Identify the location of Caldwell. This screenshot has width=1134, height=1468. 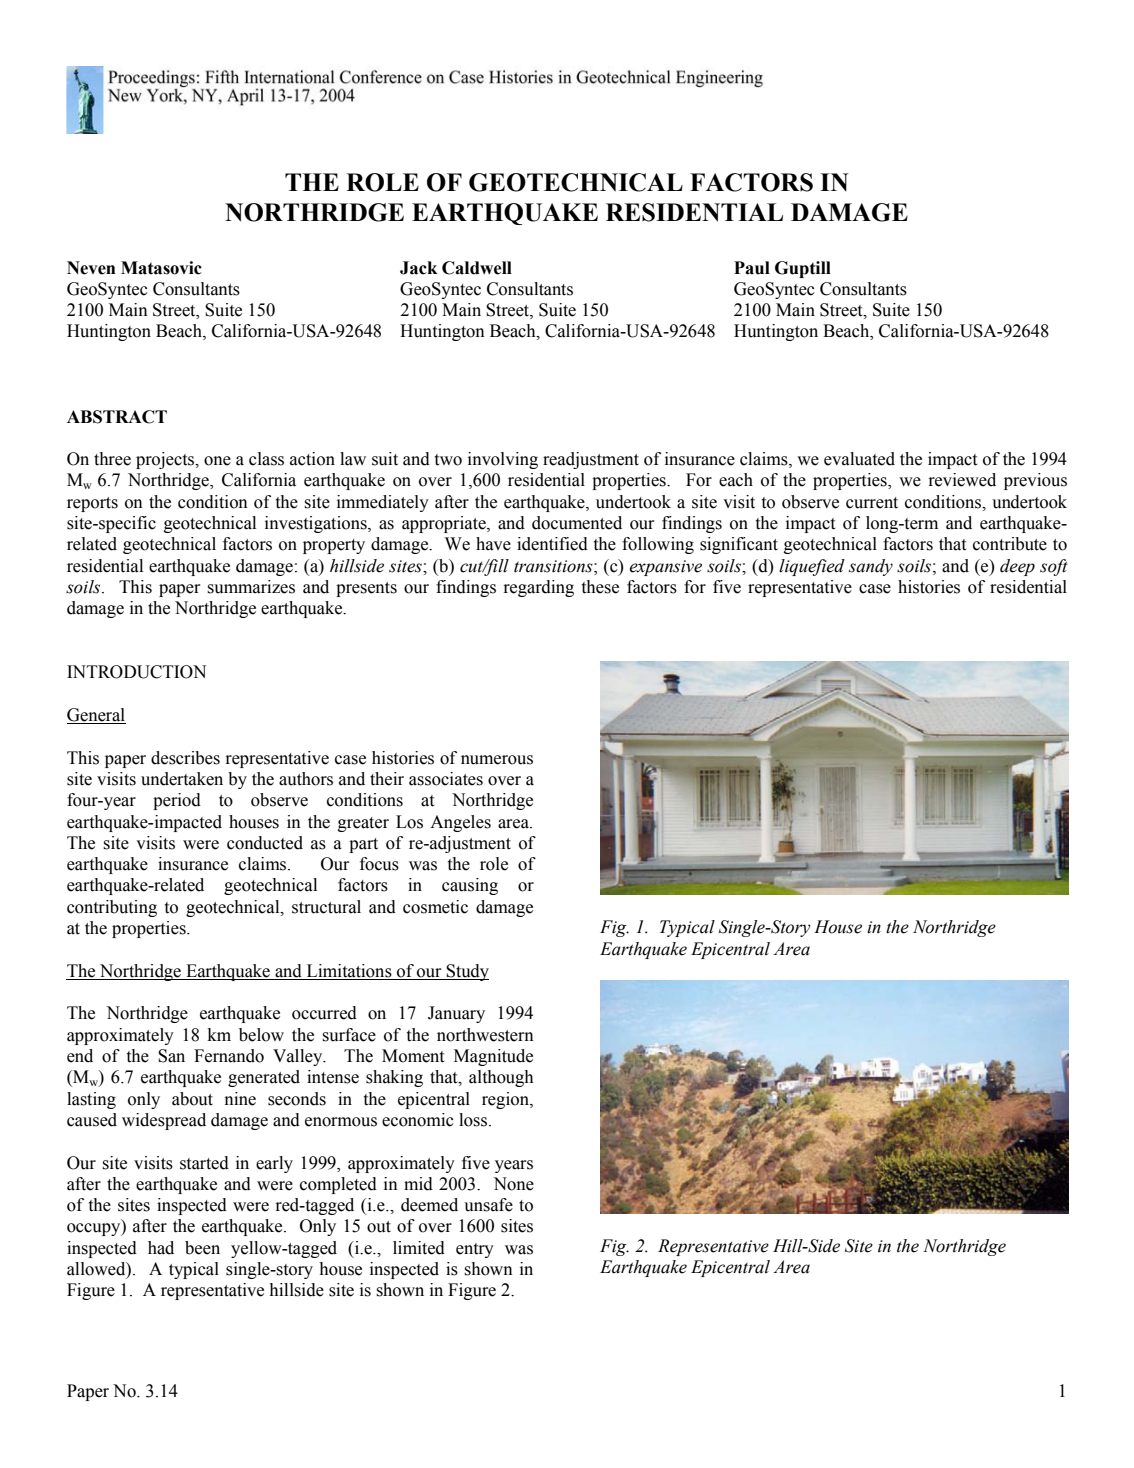
(477, 268).
